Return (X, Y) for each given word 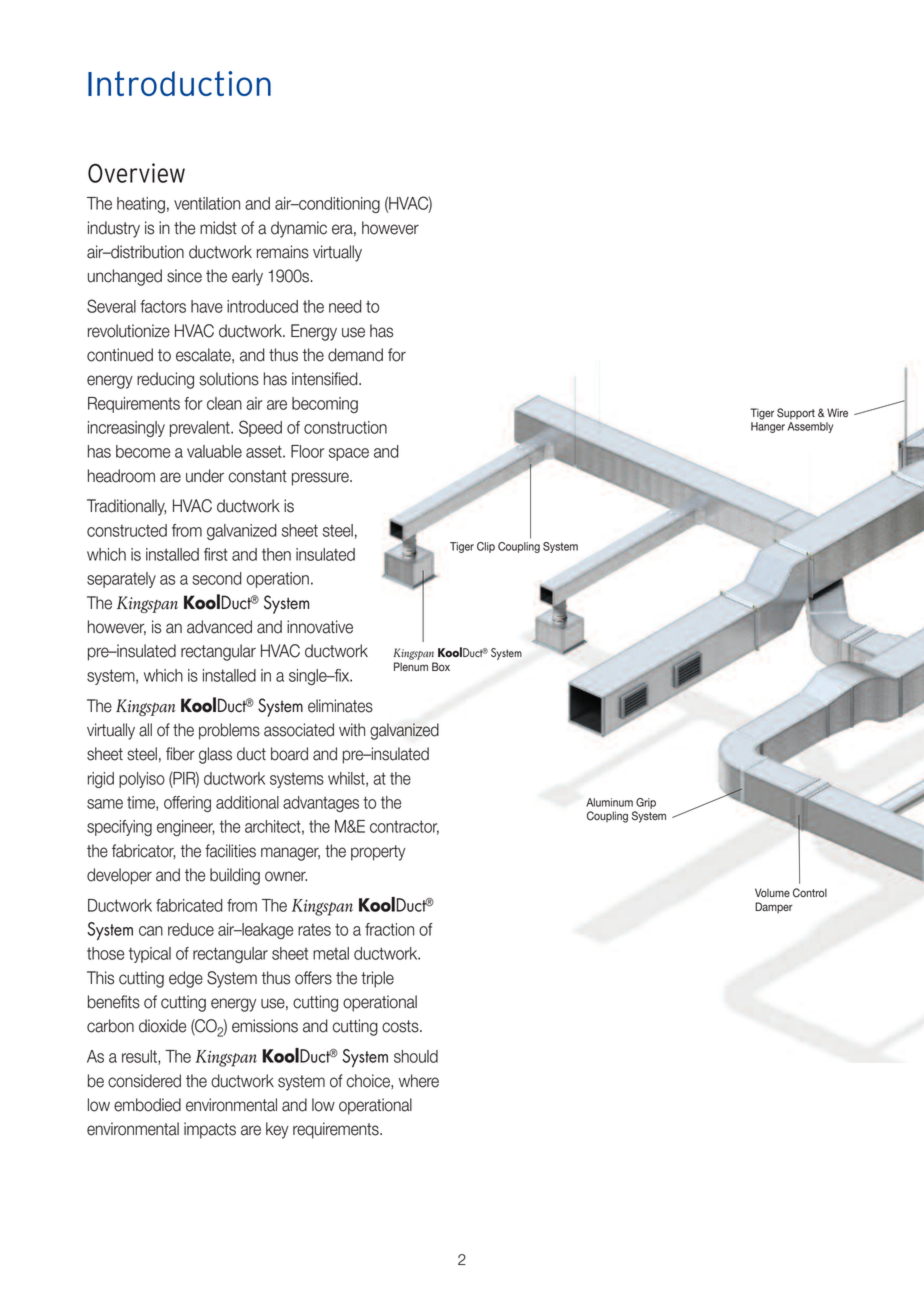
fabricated (189, 905)
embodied (147, 1105)
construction (345, 427)
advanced (219, 627)
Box (441, 666)
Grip (646, 803)
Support (796, 414)
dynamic (299, 229)
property (378, 853)
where (419, 1081)
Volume (772, 892)
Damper (774, 907)
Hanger (768, 427)
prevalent (201, 429)
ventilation (207, 203)
